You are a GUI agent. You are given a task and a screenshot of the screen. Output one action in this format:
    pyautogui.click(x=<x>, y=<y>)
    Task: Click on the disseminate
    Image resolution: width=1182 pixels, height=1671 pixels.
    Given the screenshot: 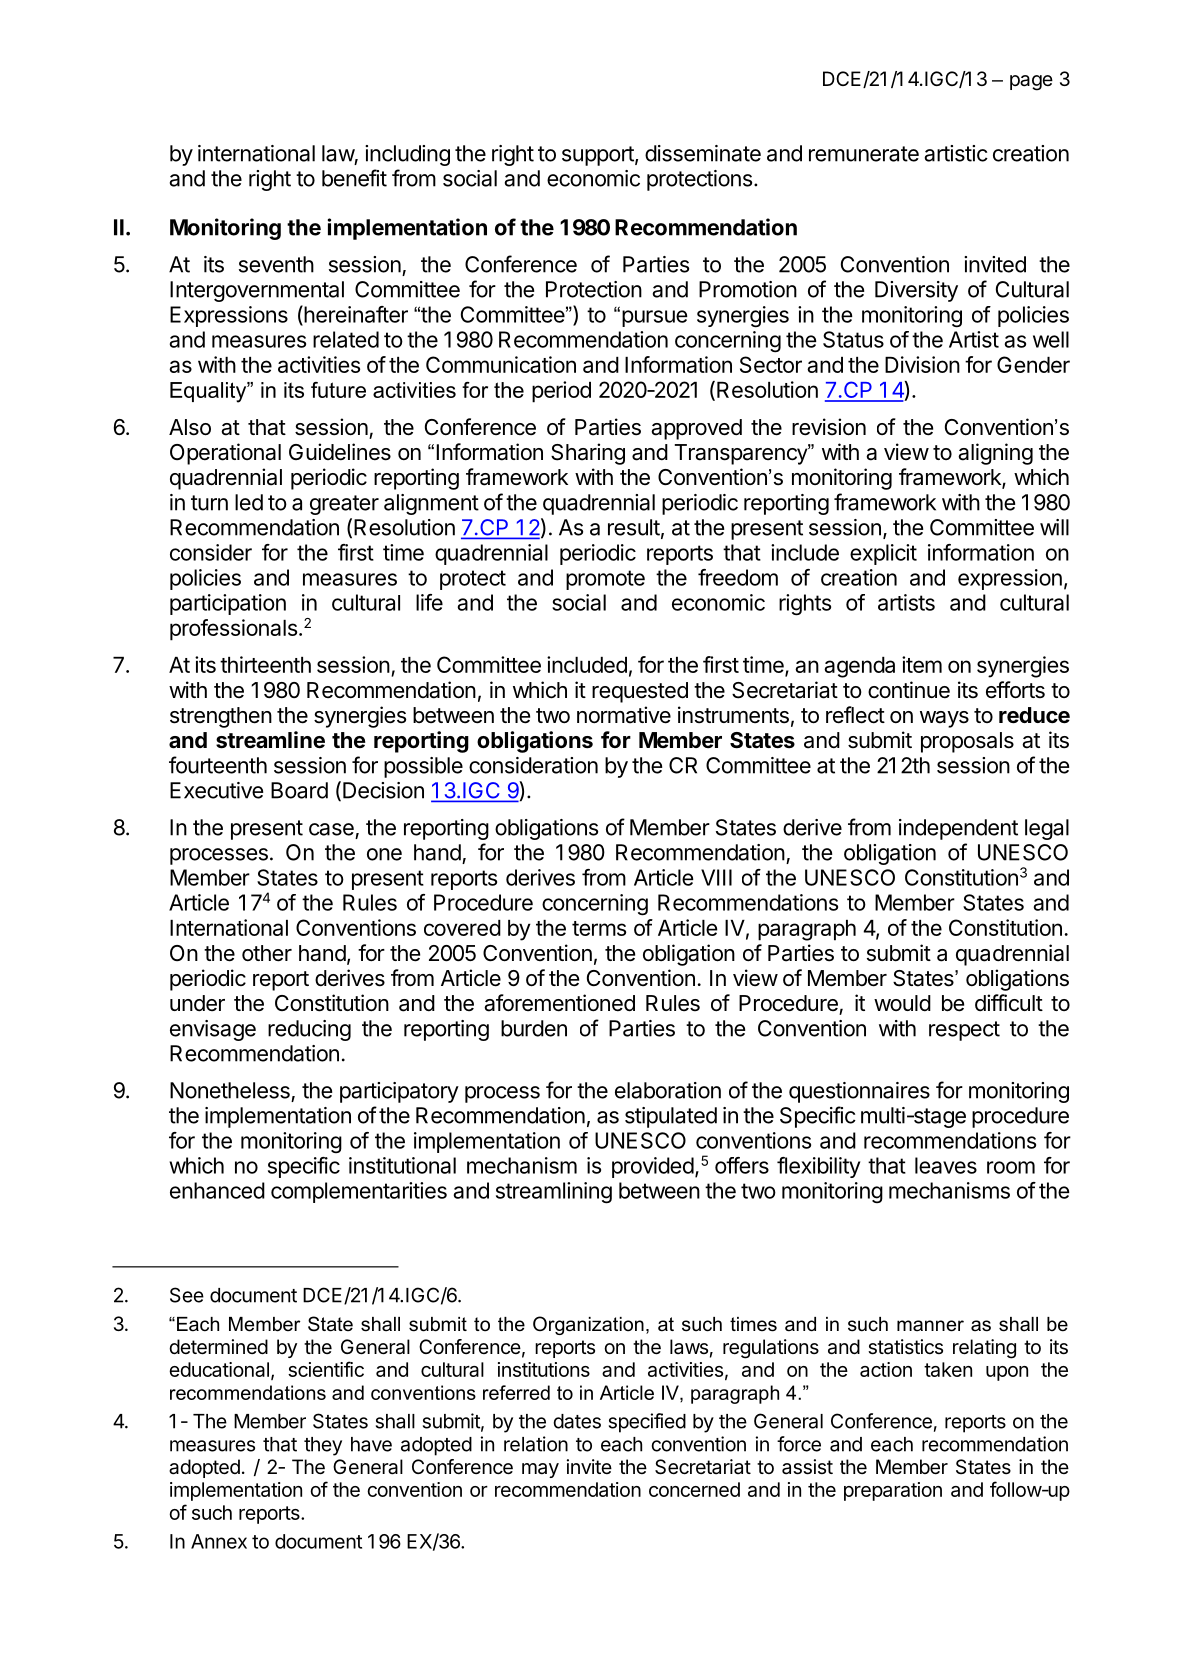 What is the action you would take?
    pyautogui.click(x=703, y=153)
